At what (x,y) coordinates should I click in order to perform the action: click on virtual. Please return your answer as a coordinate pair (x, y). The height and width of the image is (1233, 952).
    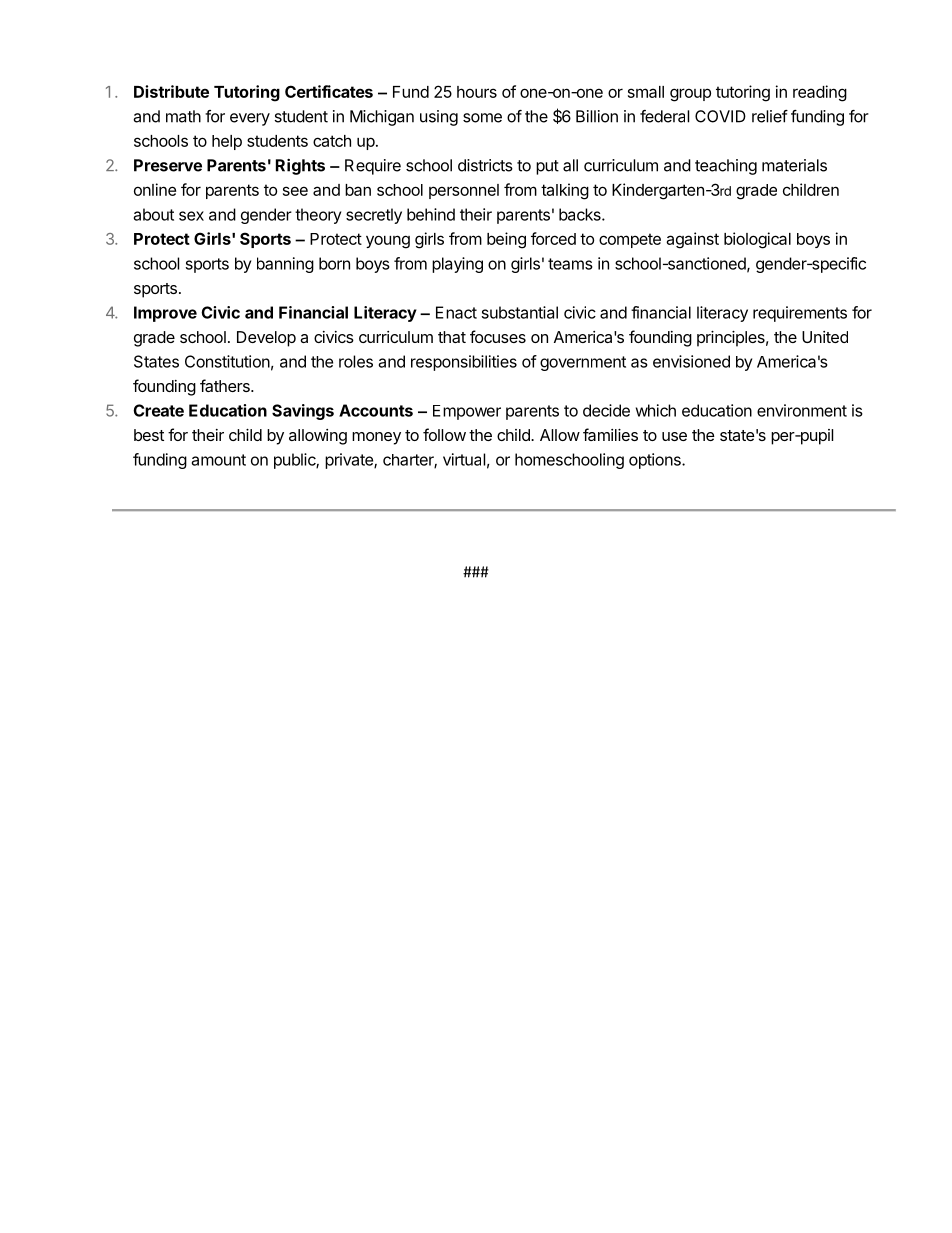
    Looking at the image, I should click on (464, 459).
